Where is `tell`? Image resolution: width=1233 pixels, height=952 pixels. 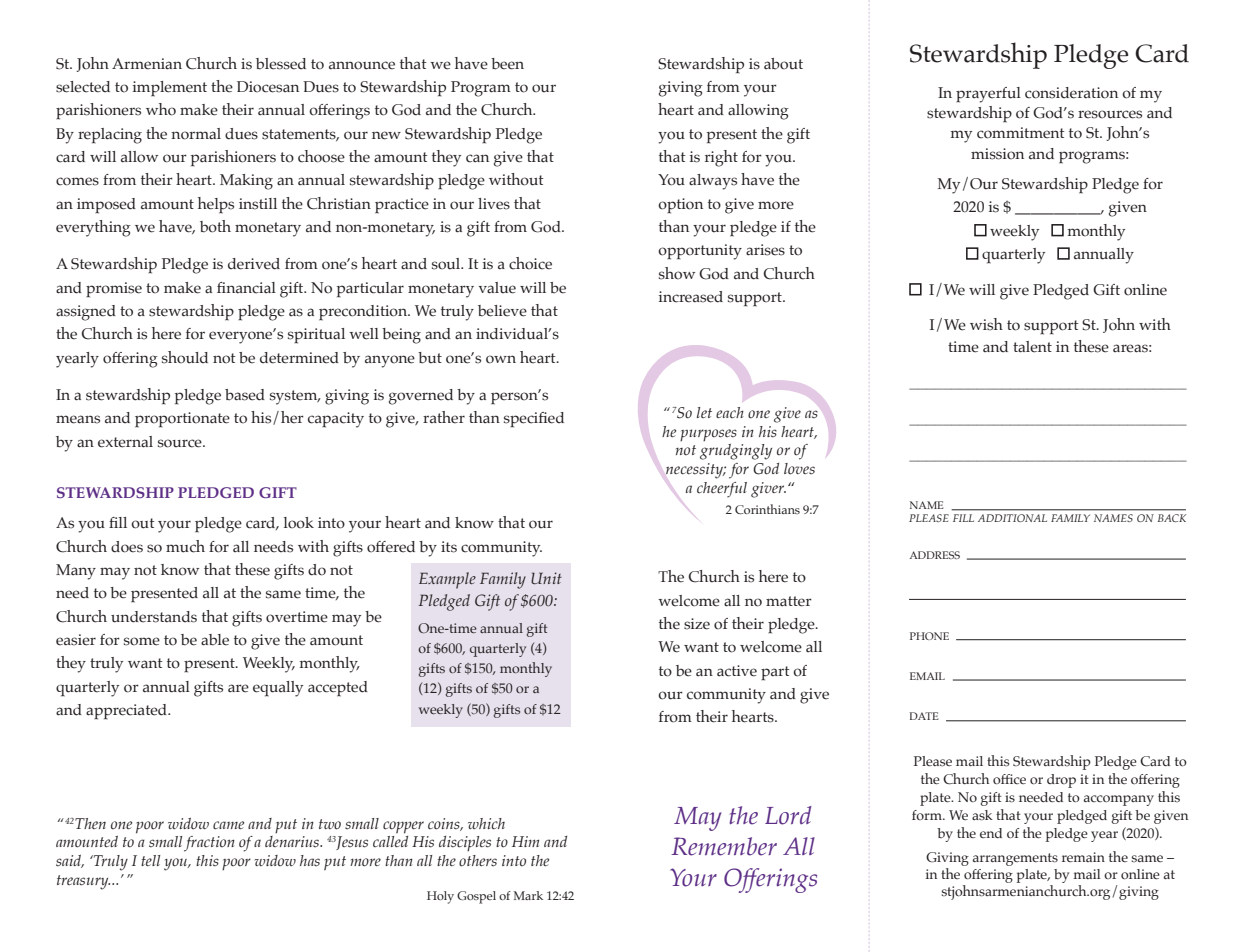 tell is located at coordinates (150, 860).
